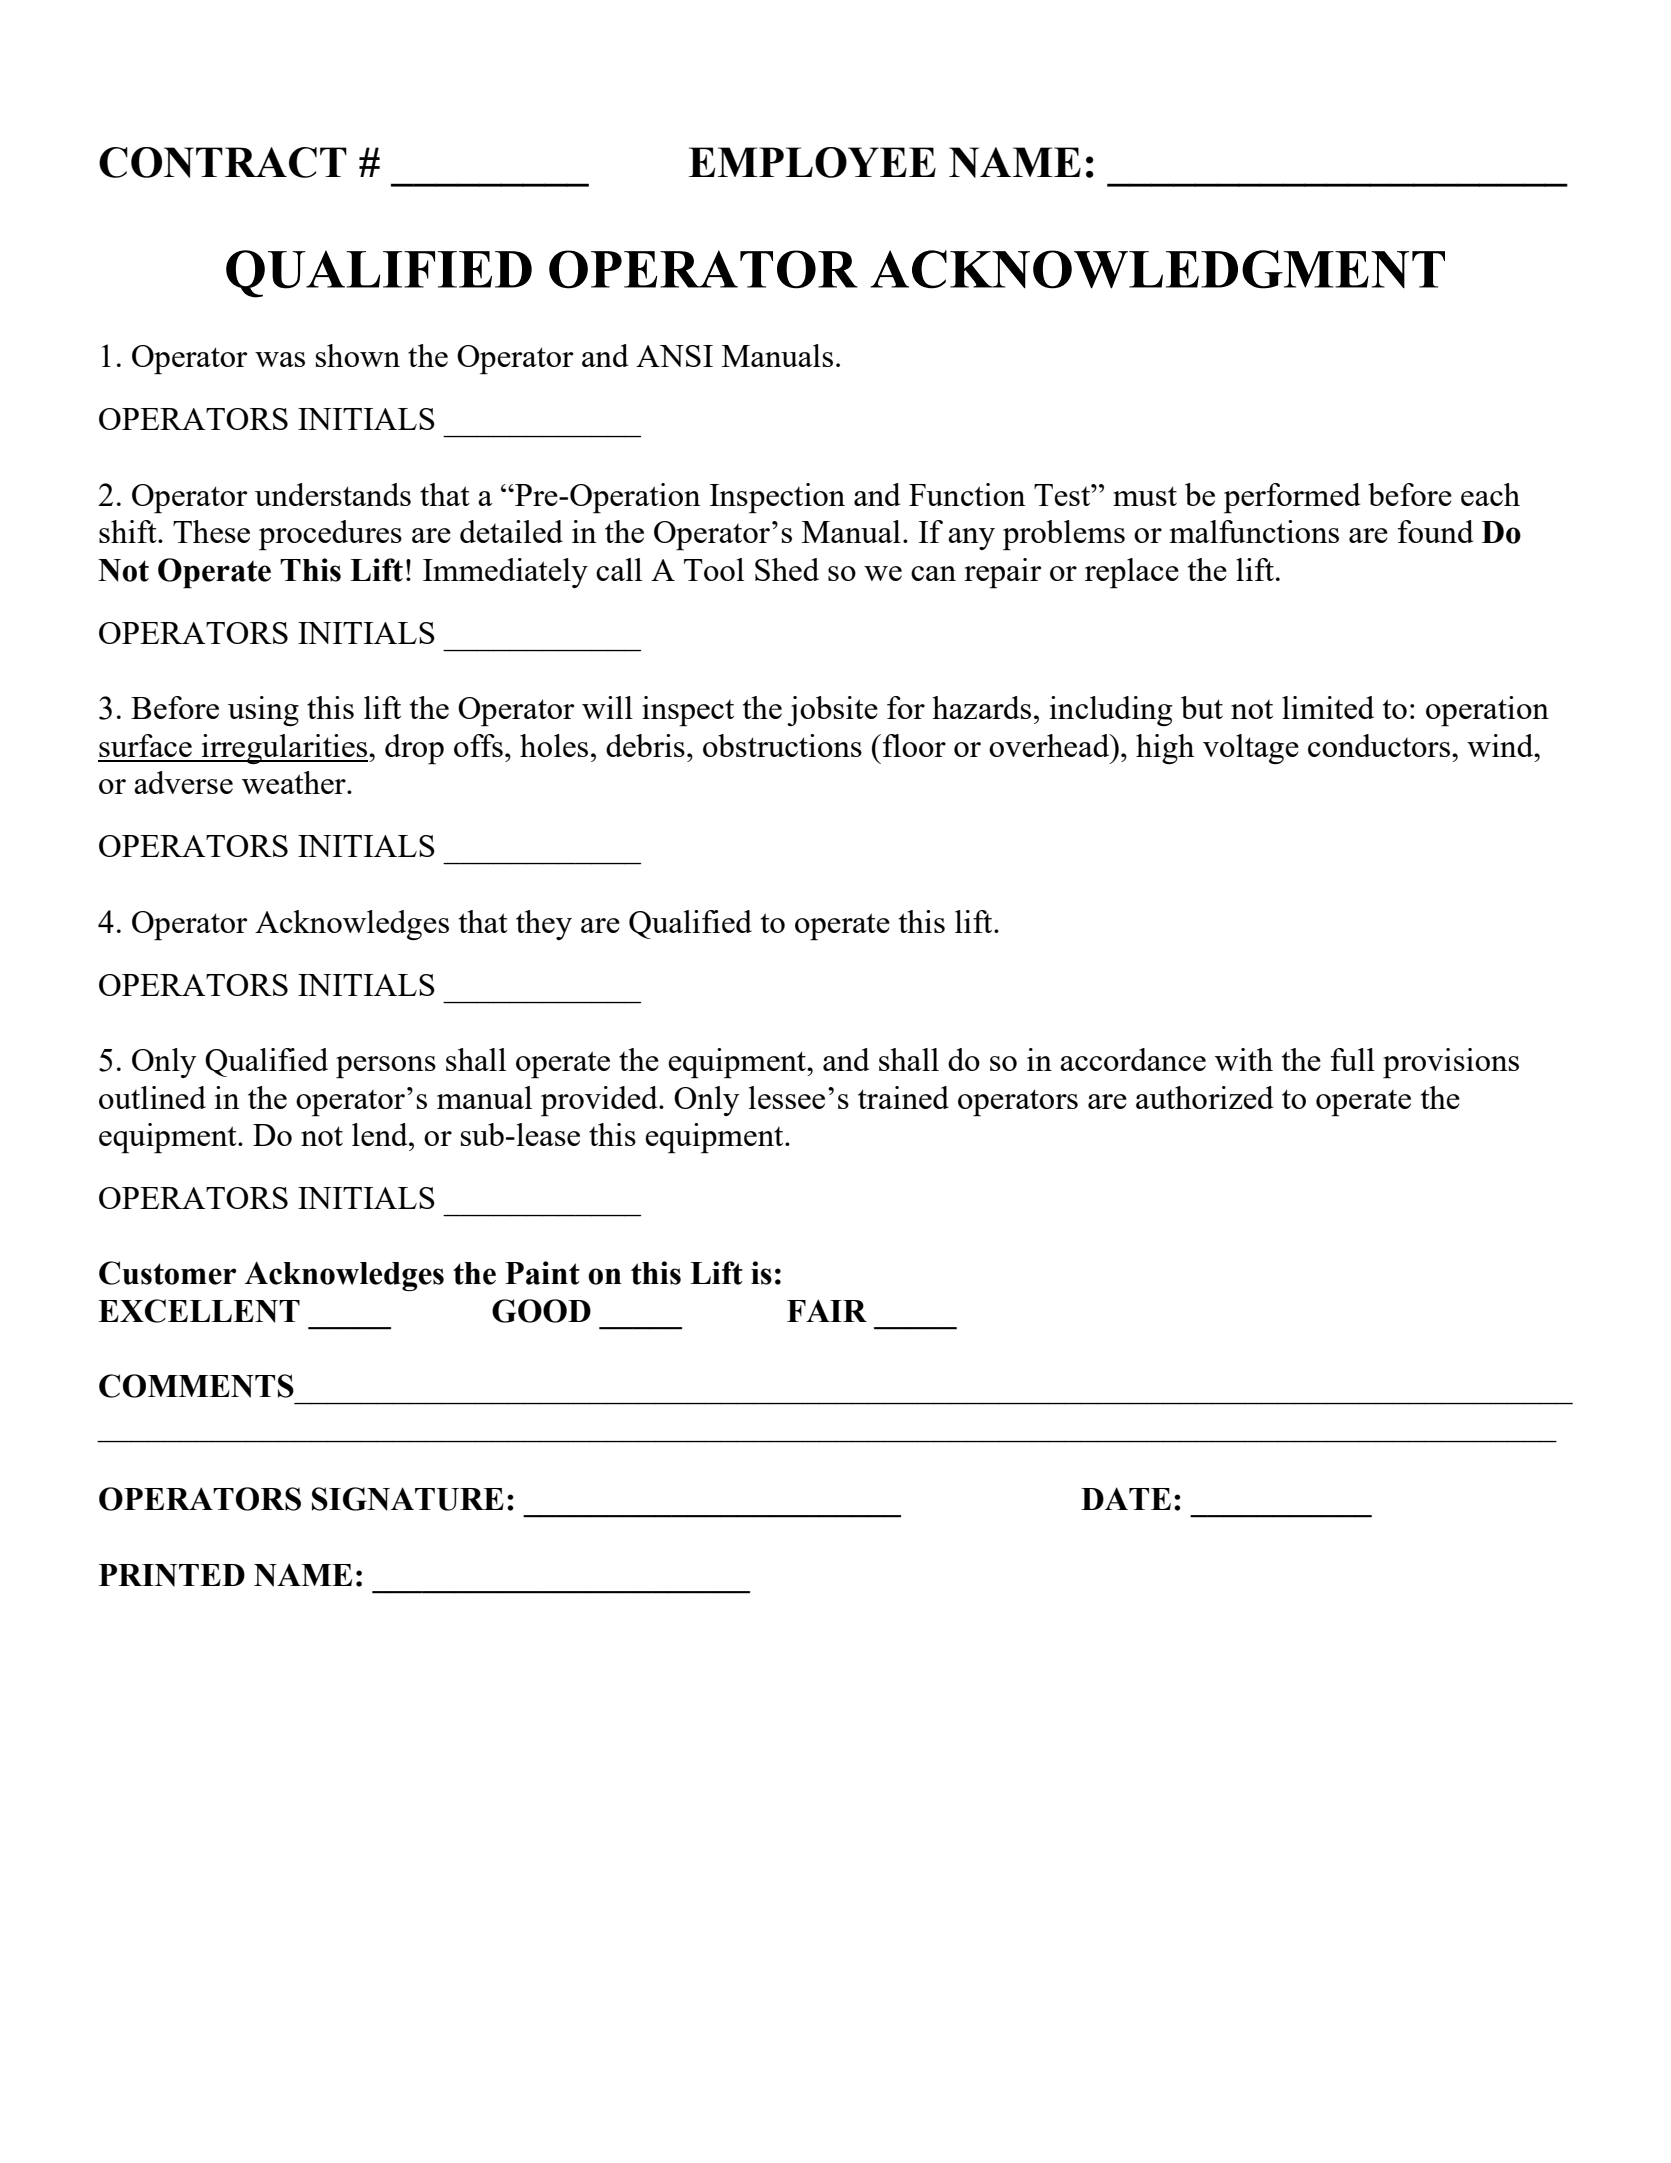 This screenshot has height=2163, width=1671. I want to click on SIGNATURE, so click(408, 1499).
